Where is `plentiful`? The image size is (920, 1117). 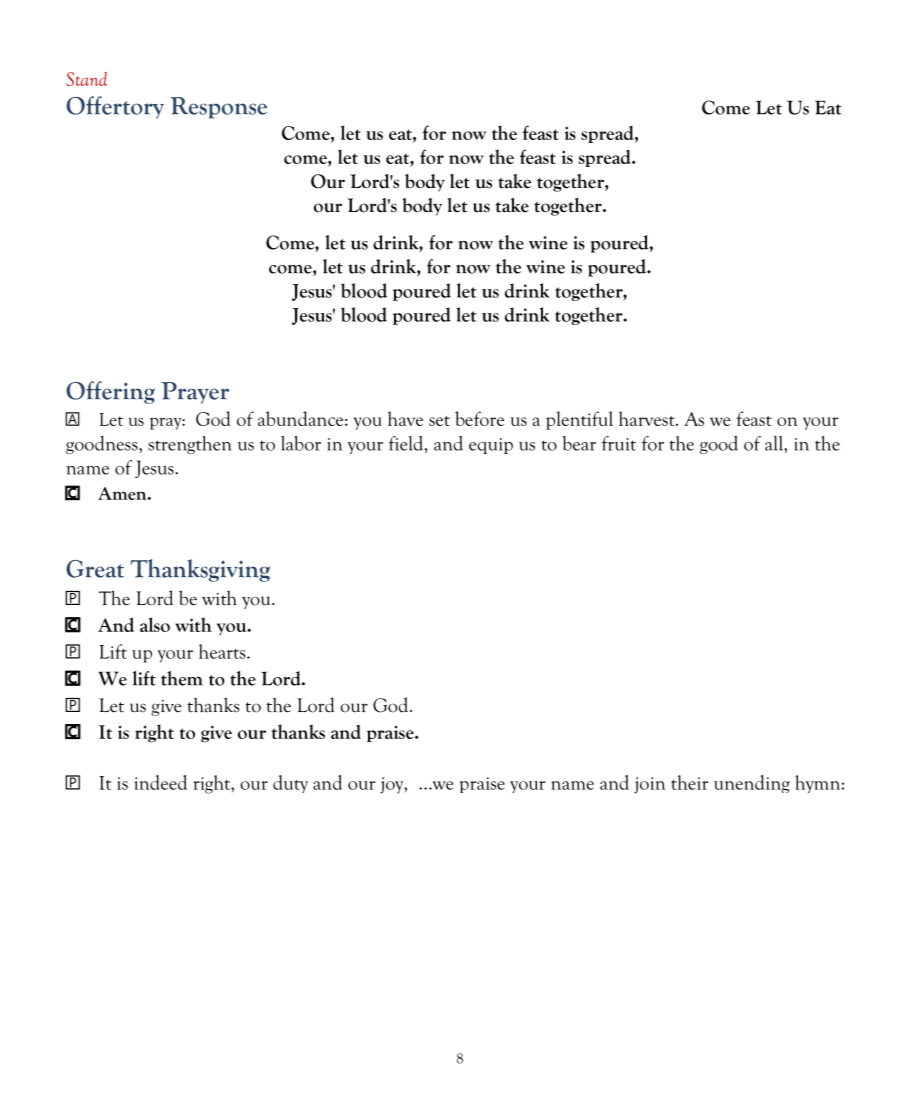
plentiful is located at coordinates (579, 420).
